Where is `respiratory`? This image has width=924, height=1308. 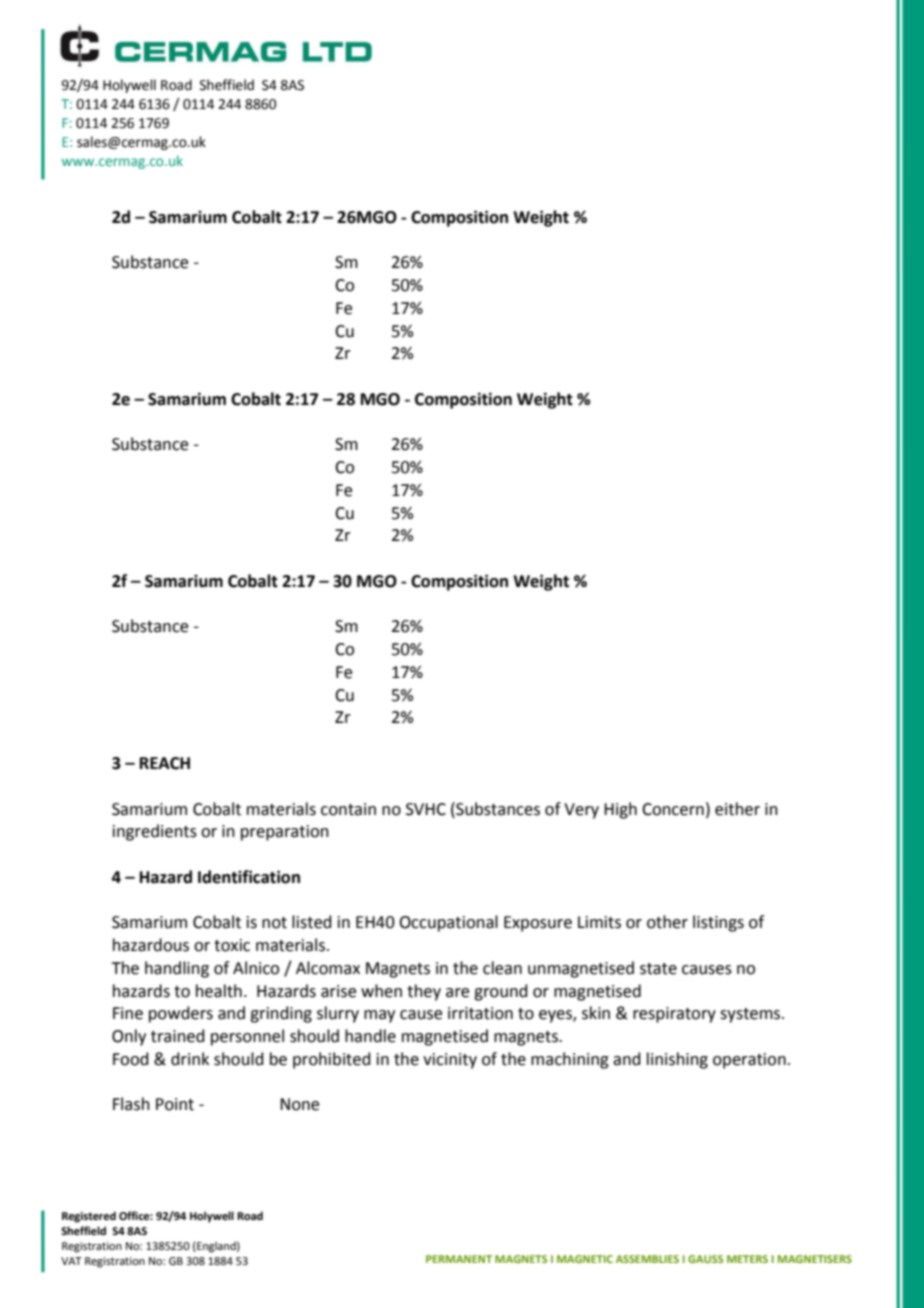
respiratory is located at coordinates (674, 1015).
